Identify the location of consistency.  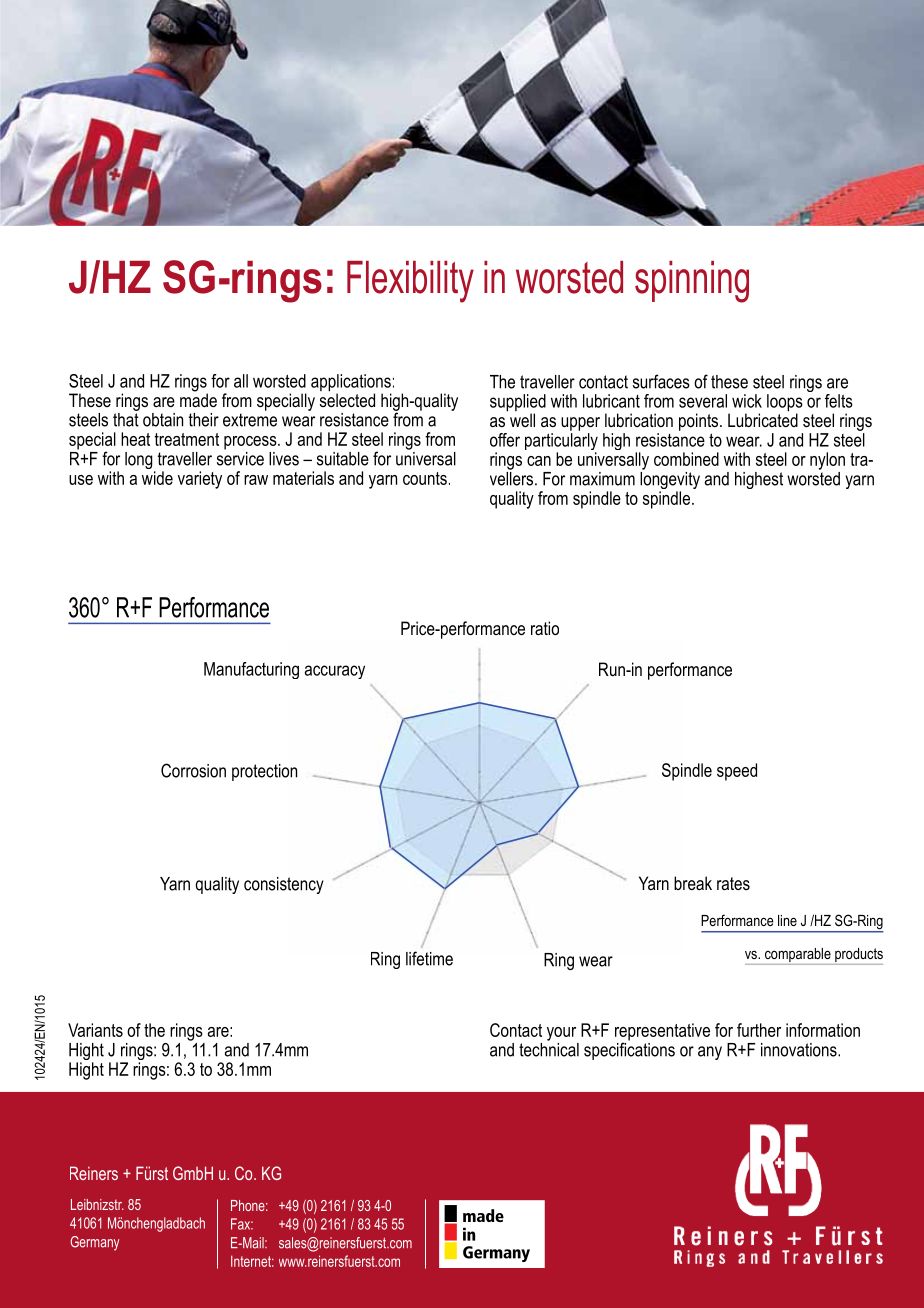
(284, 885).
